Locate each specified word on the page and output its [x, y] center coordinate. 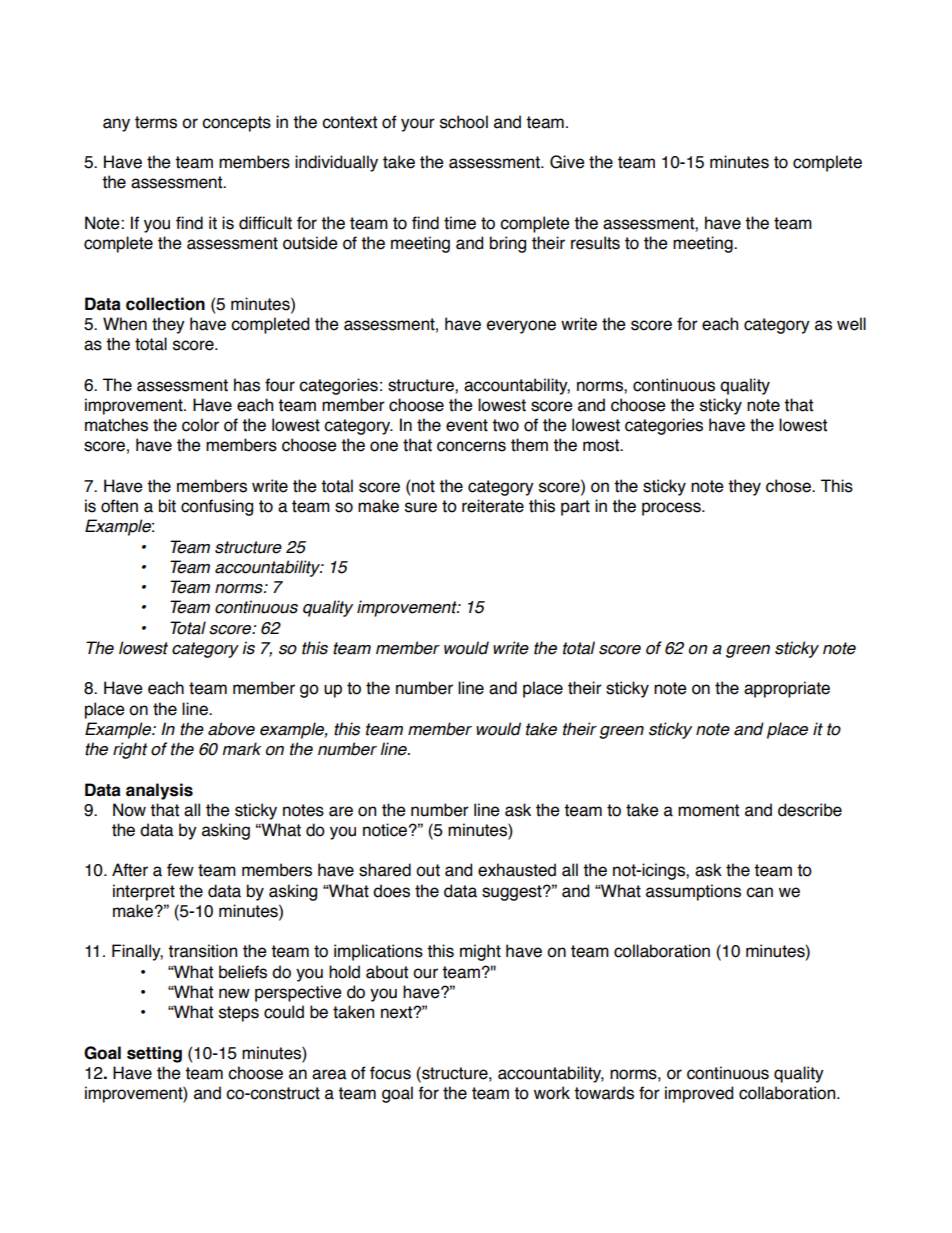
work [552, 1093]
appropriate [787, 689]
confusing [217, 507]
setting [154, 1054]
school [464, 122]
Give [567, 162]
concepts [236, 124]
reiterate [493, 506]
